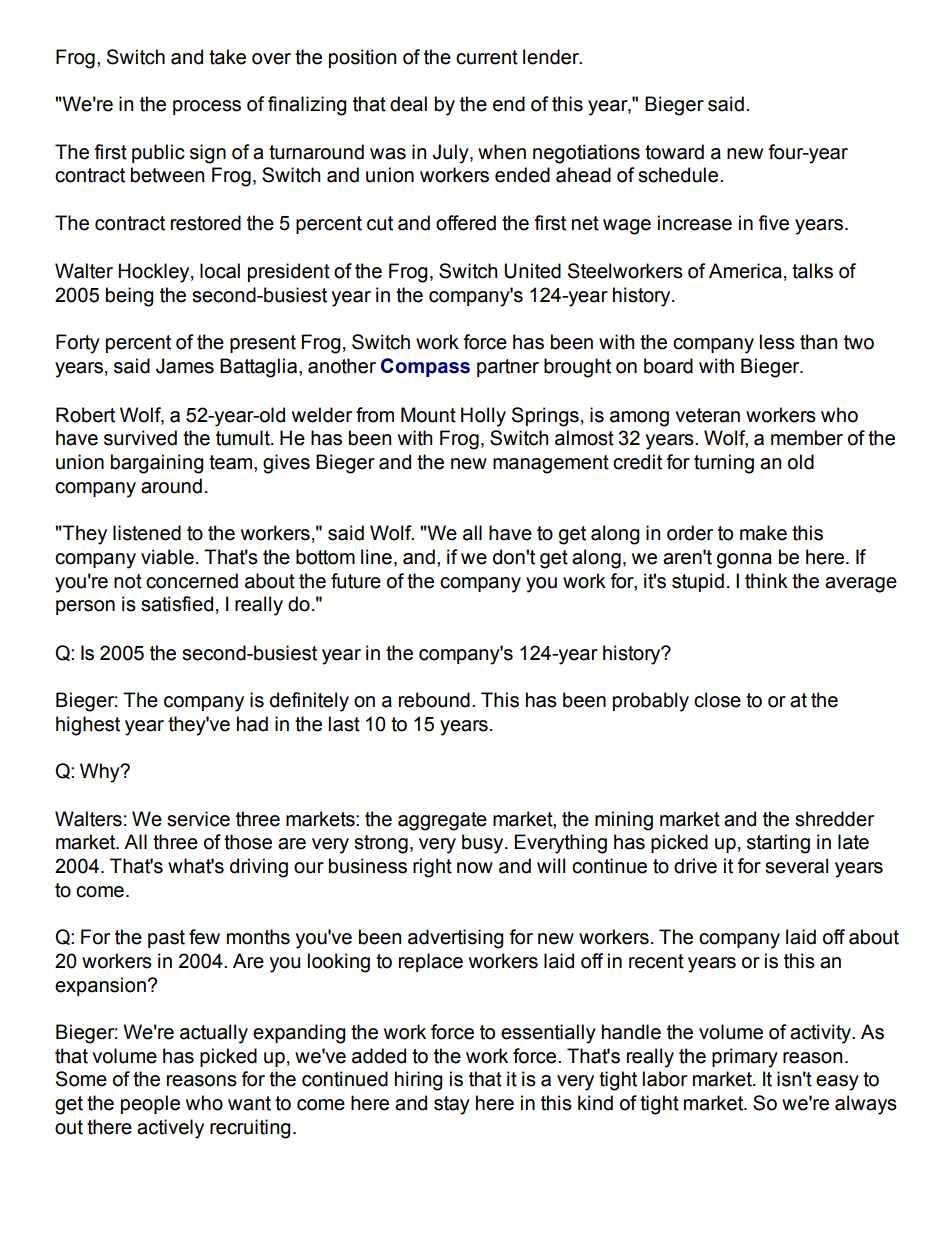 This image has height=1233, width=952. Describe the element at coordinates (483, 417) in the image. I see `Holly` at that location.
